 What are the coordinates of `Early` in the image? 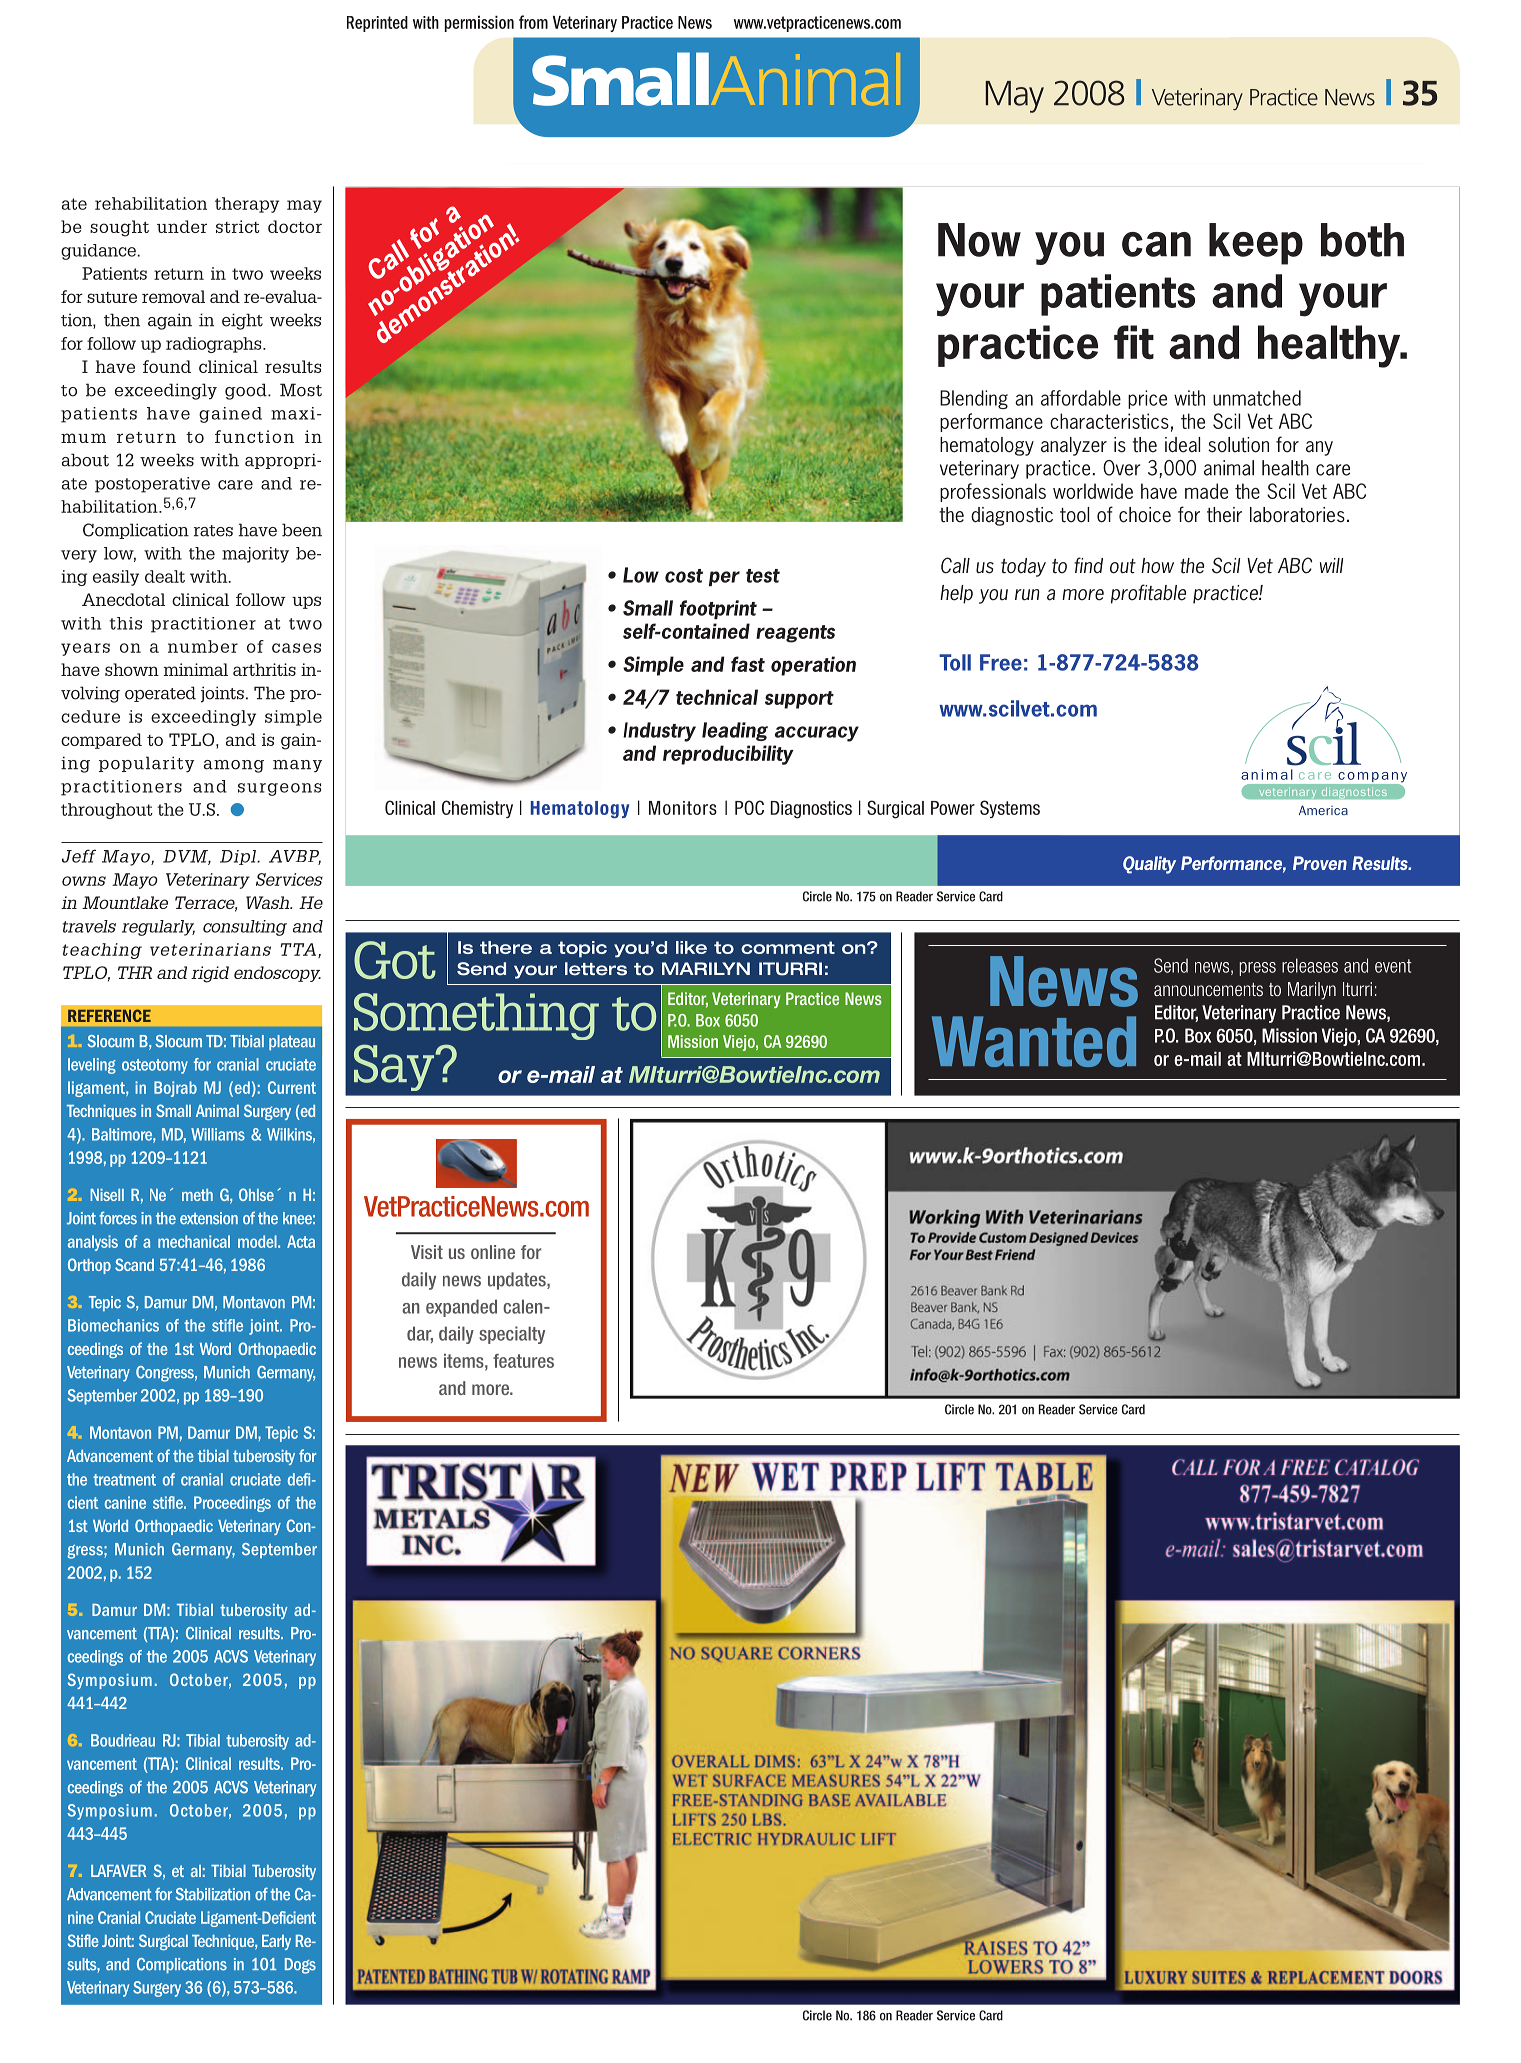 It's located at (276, 1942).
